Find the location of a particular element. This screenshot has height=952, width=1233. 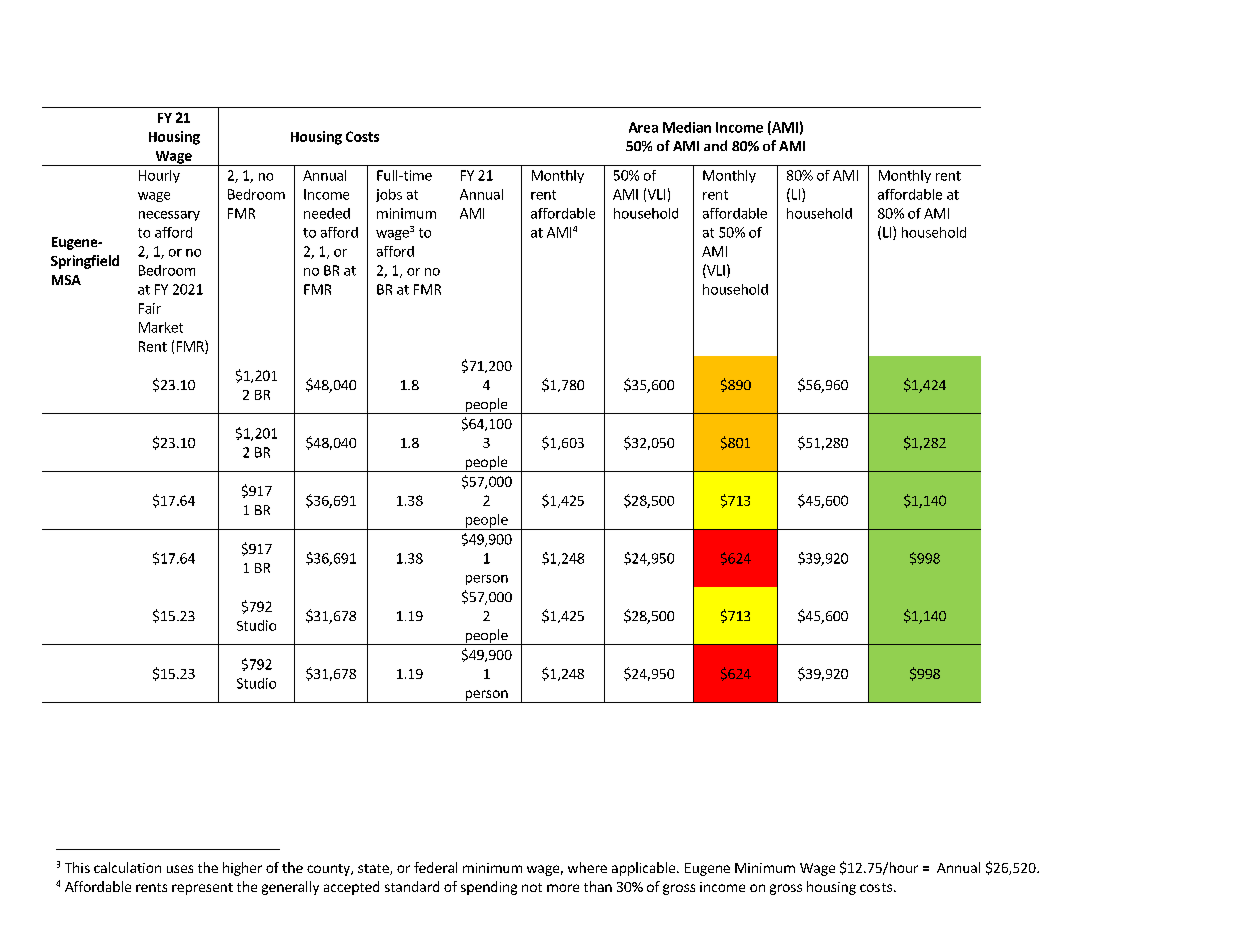

Median is located at coordinates (687, 127).
